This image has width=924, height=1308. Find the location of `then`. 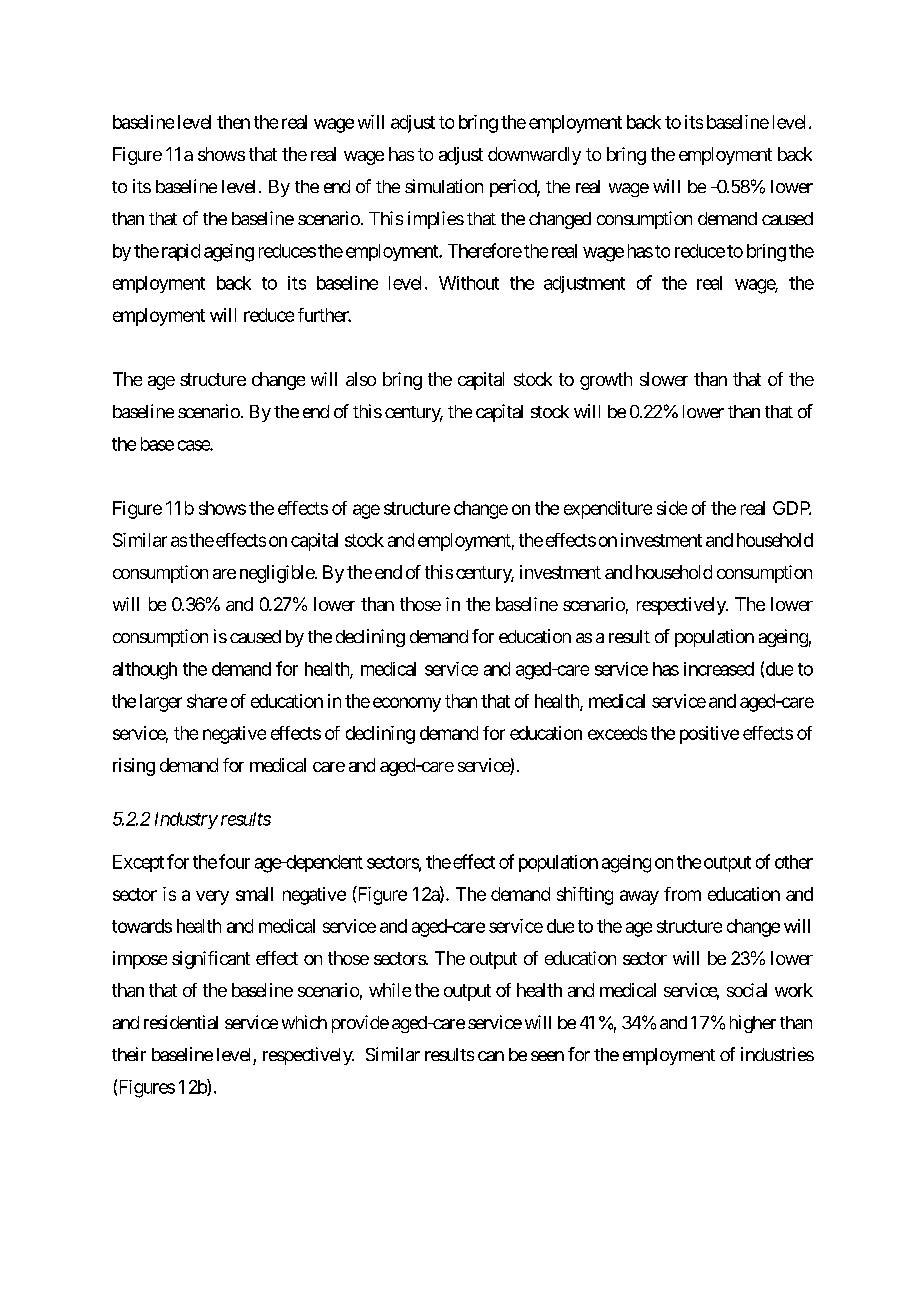

then is located at coordinates (233, 122).
